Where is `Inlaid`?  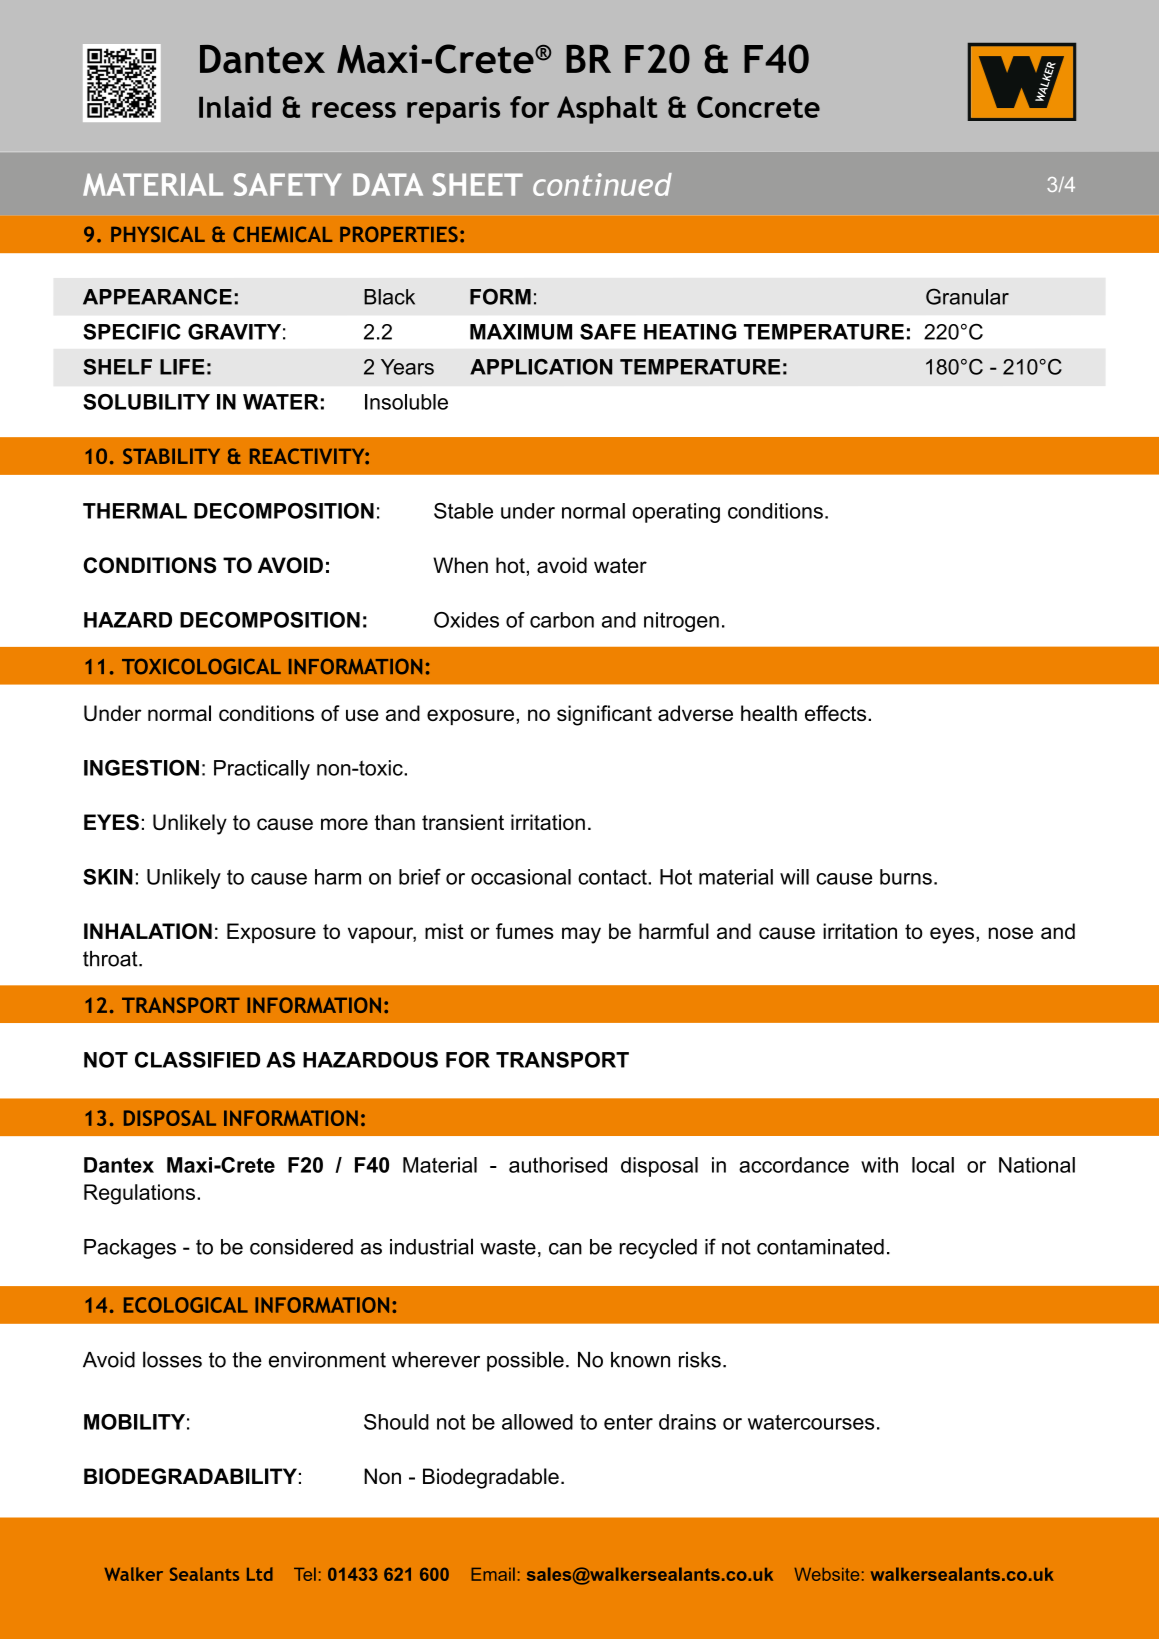
Inlaid is located at coordinates (235, 107).
